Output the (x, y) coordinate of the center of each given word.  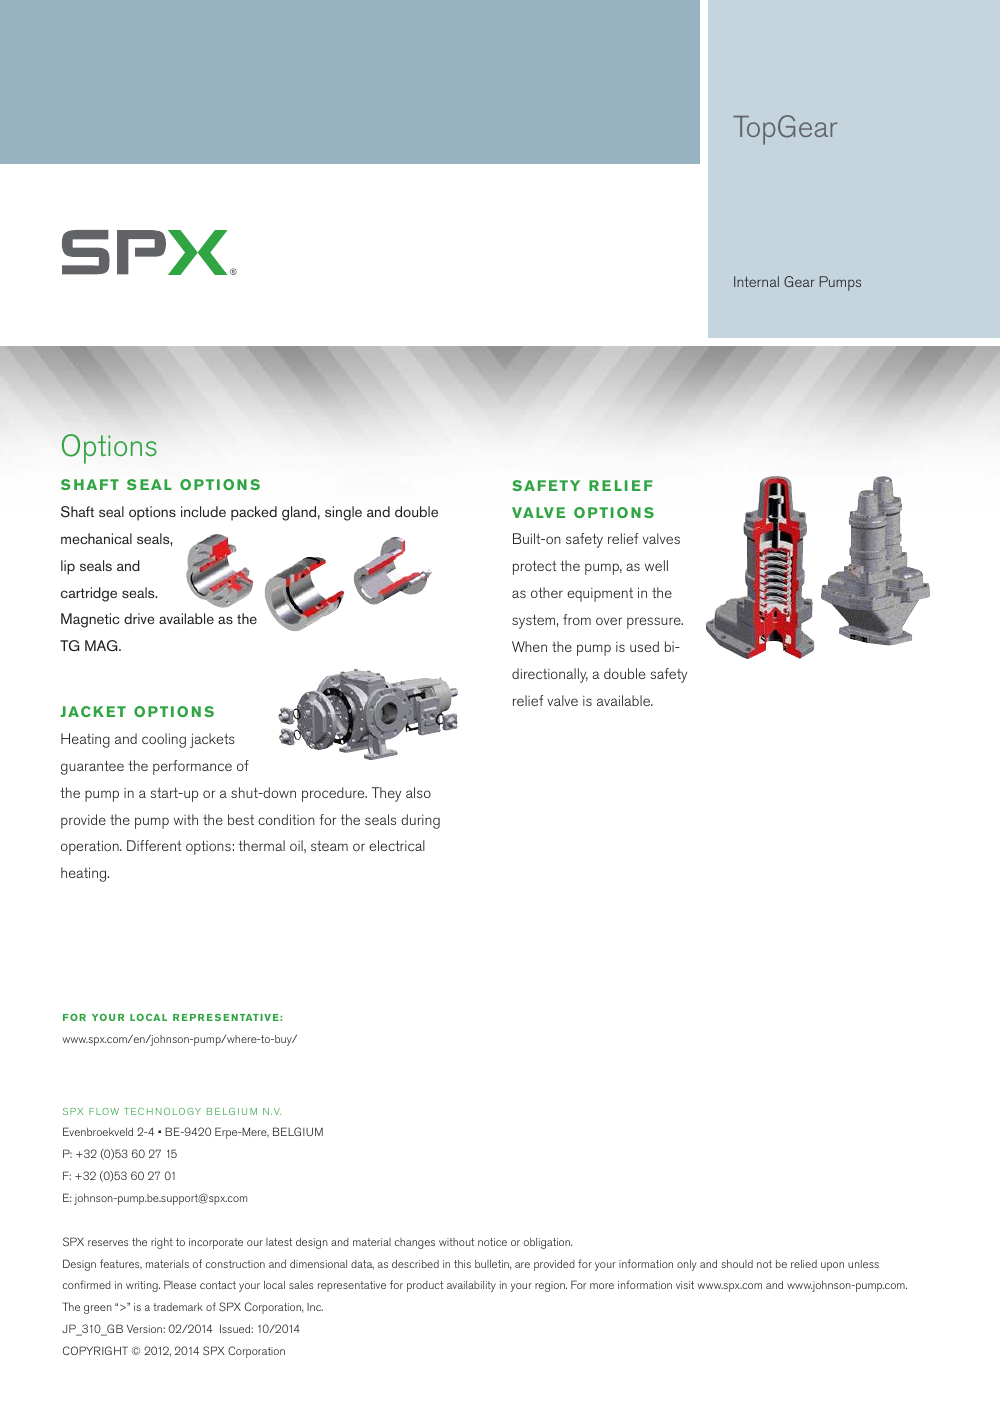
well (656, 565)
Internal (756, 281)
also (418, 792)
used (644, 646)
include (203, 511)
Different (154, 845)
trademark (178, 1307)
